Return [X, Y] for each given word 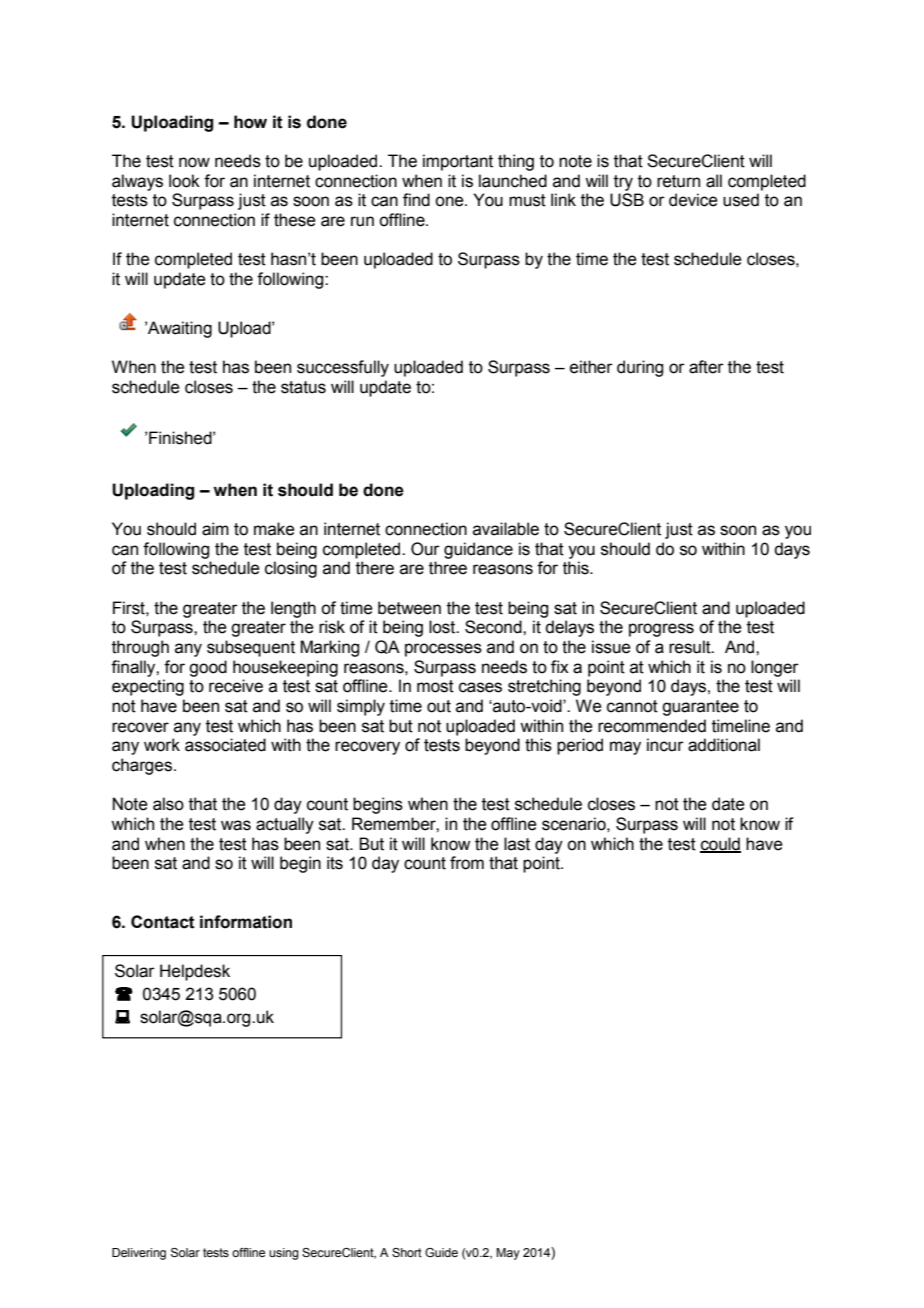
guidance [478, 550]
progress [661, 630]
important [458, 162]
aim [215, 529]
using [284, 1254]
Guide [441, 1252]
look [184, 181]
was [236, 825]
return [678, 181]
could [720, 844]
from [467, 863]
